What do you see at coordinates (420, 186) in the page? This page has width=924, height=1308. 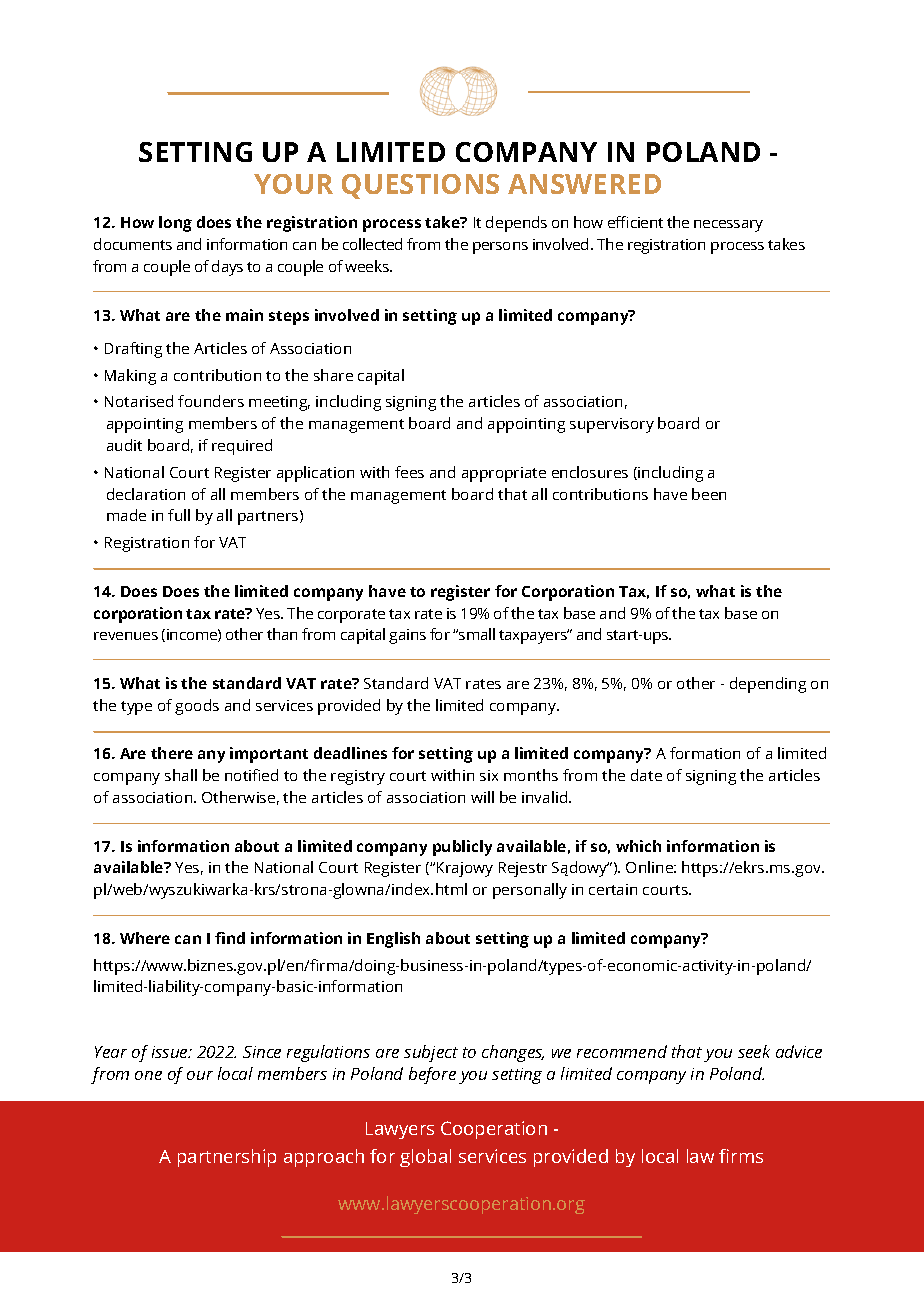 I see `QUESTIONS` at bounding box center [420, 186].
